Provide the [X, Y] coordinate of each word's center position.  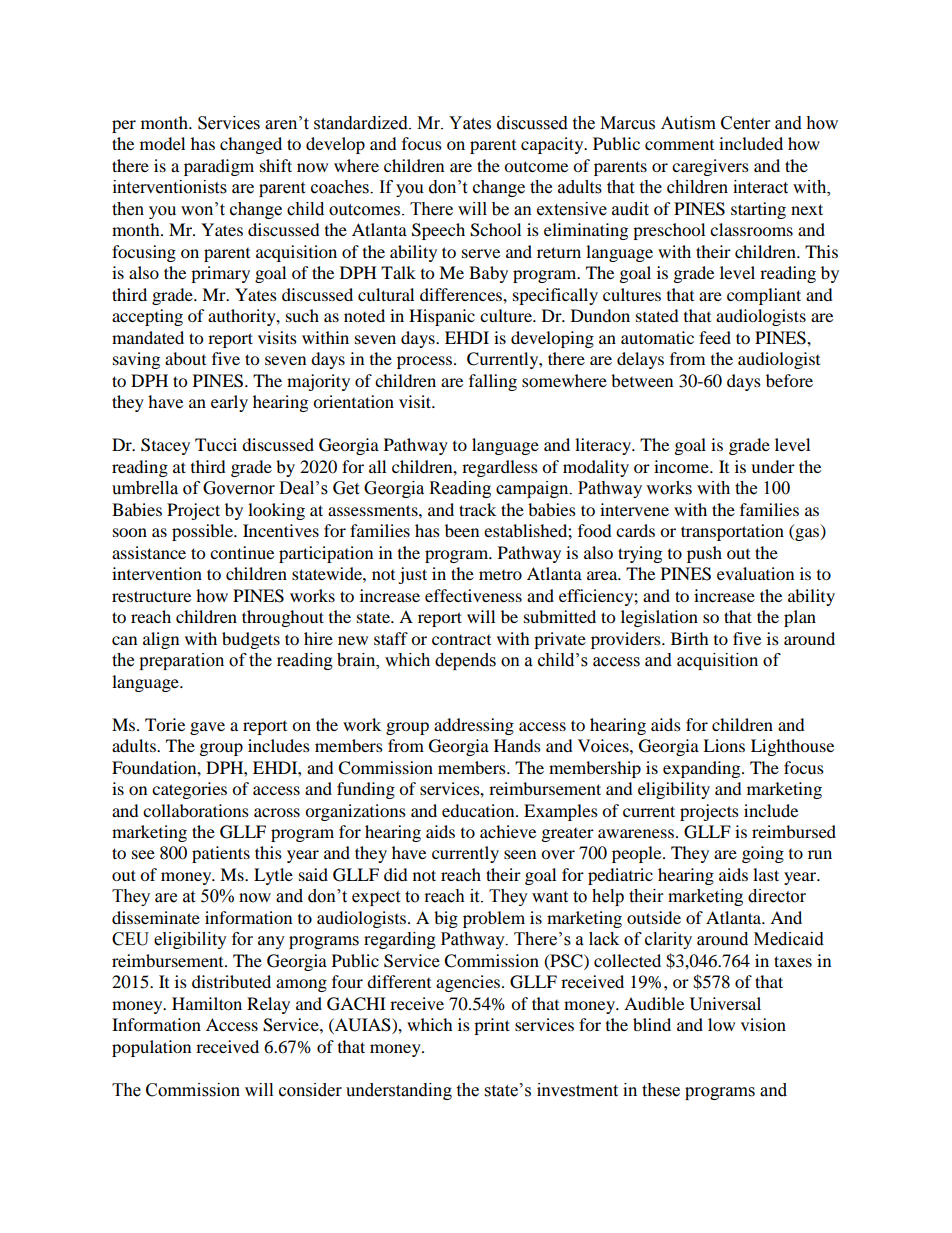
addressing [474, 726]
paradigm [219, 167]
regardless [500, 468]
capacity [553, 145]
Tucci [216, 444]
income [682, 466]
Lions [724, 745]
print [492, 1026]
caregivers [710, 167]
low [721, 1024]
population [151, 1048]
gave [207, 728]
